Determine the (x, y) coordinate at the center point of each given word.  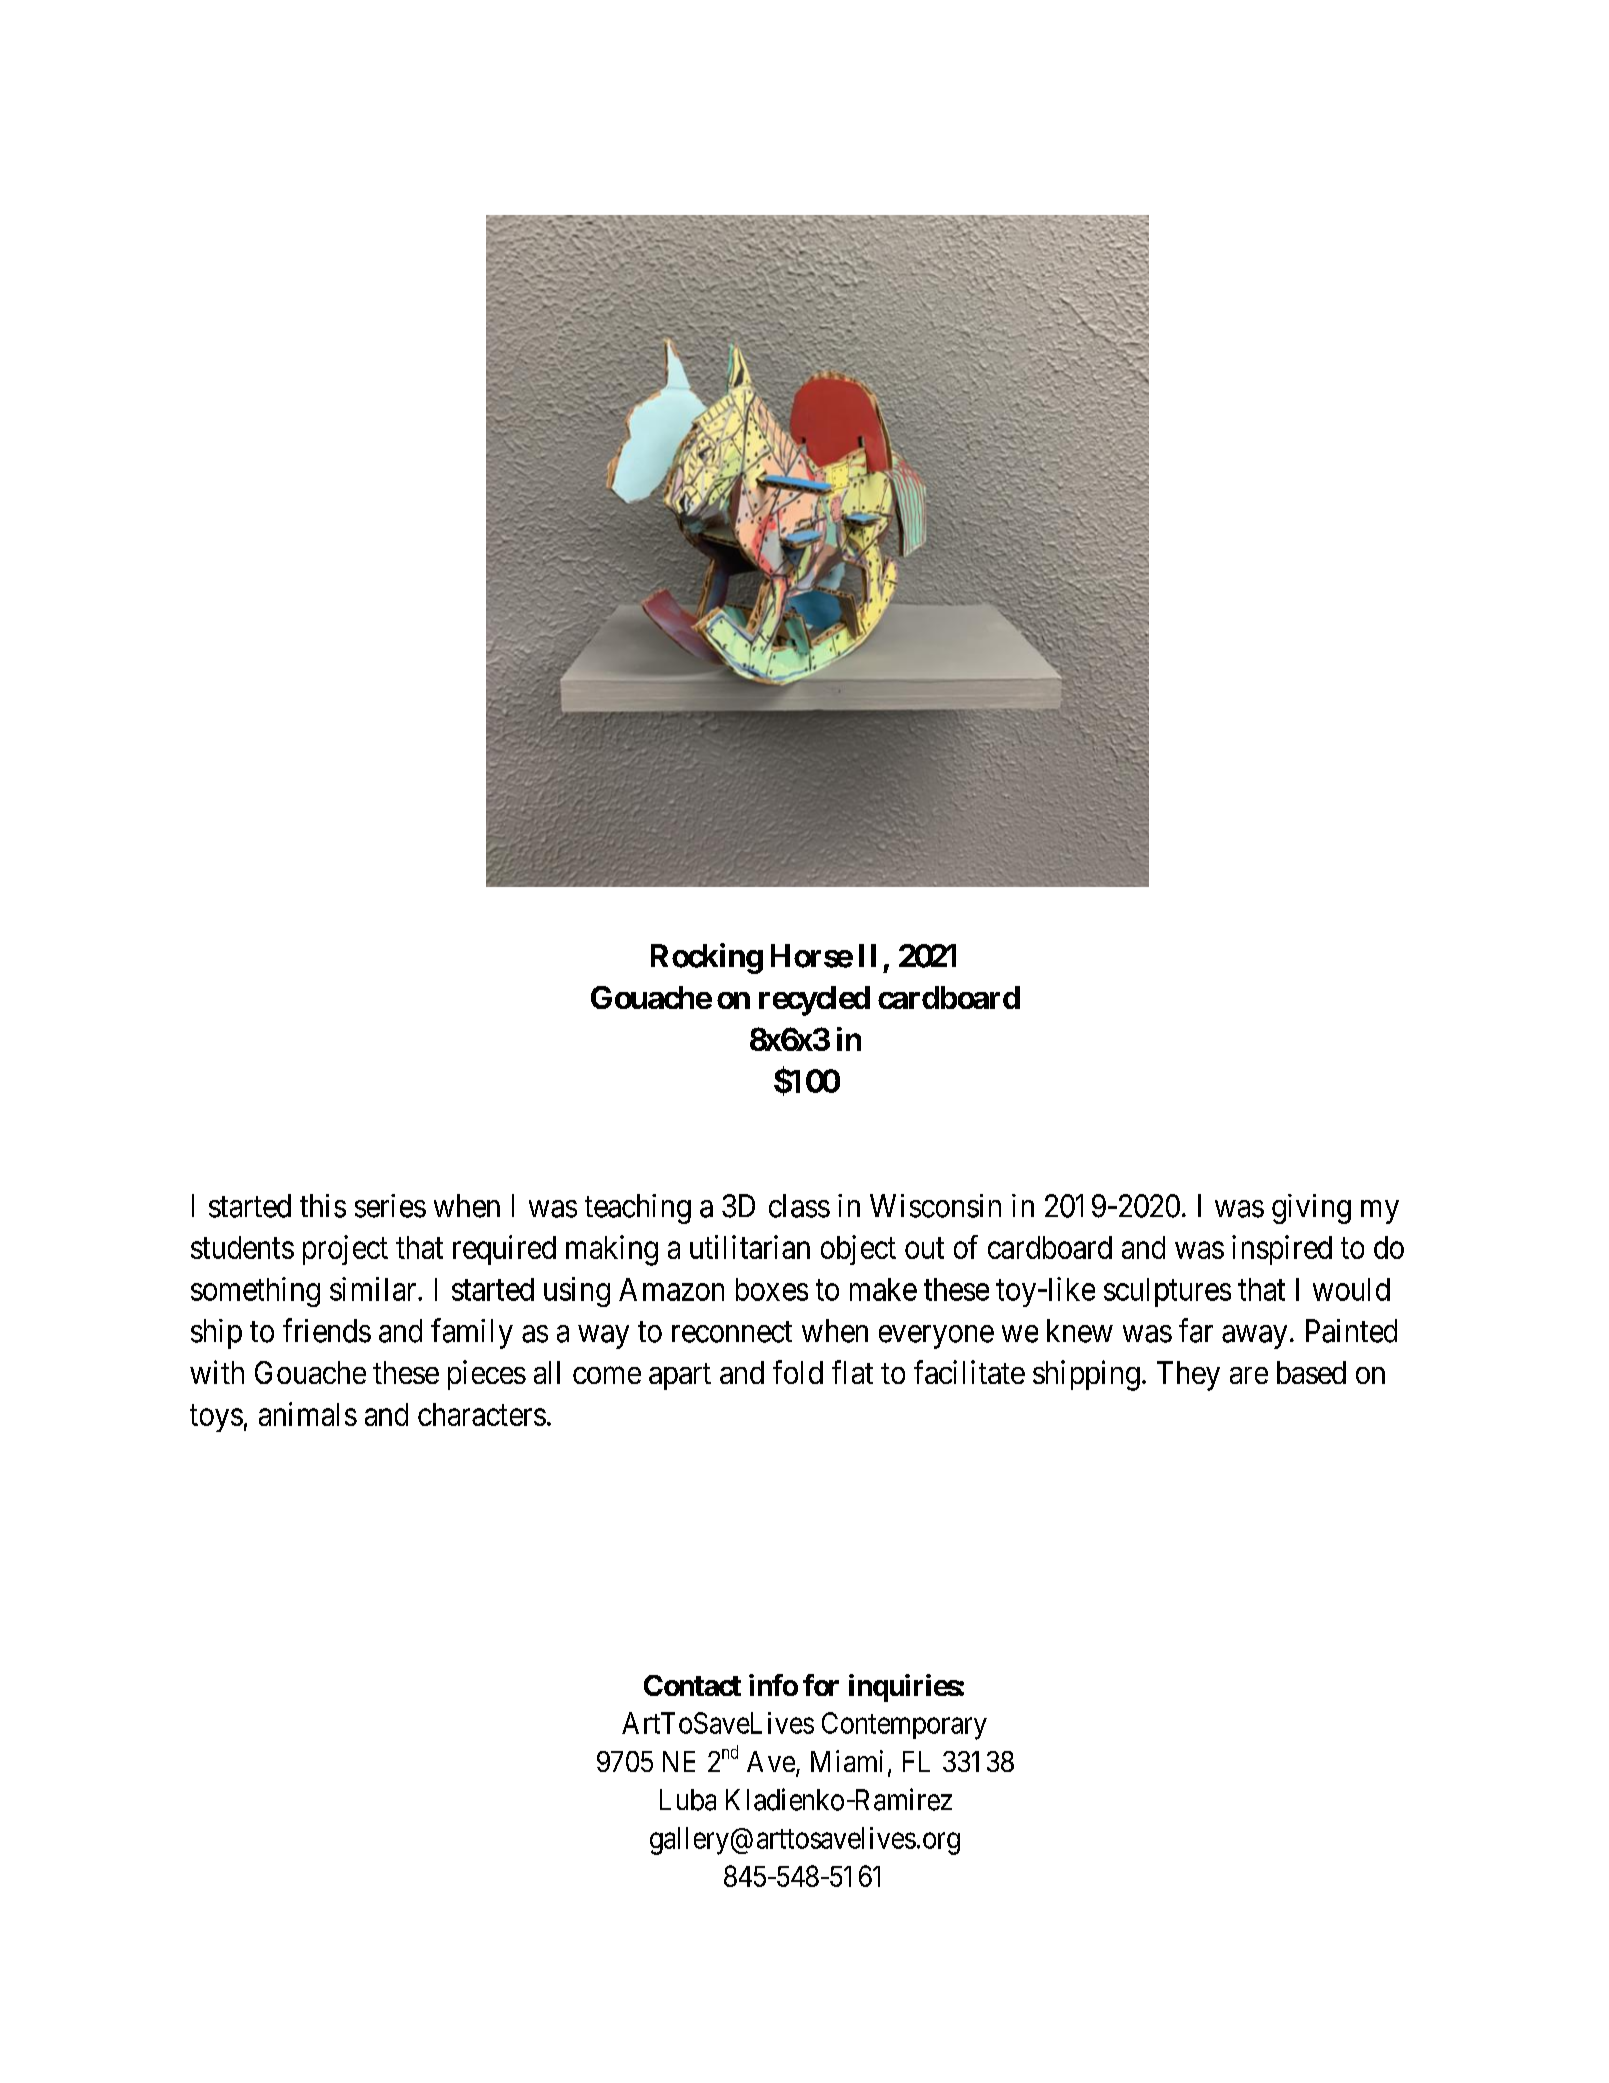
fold (798, 1372)
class (799, 1206)
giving (1311, 1209)
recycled (814, 1001)
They (1188, 1376)
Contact (692, 1685)
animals (308, 1414)
